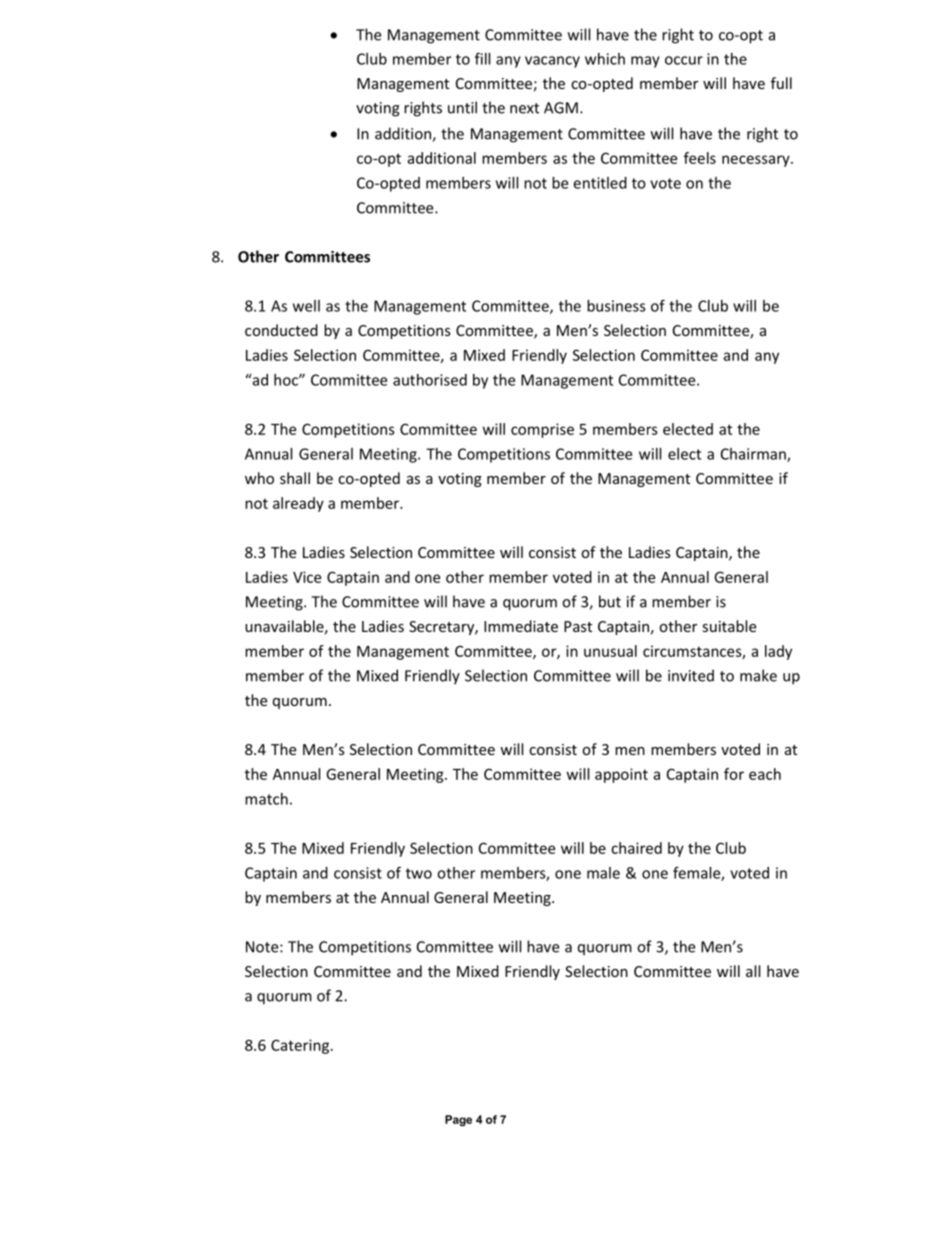 Image resolution: width=952 pixels, height=1233 pixels. Describe the element at coordinates (524, 108) in the image. I see `next` at that location.
